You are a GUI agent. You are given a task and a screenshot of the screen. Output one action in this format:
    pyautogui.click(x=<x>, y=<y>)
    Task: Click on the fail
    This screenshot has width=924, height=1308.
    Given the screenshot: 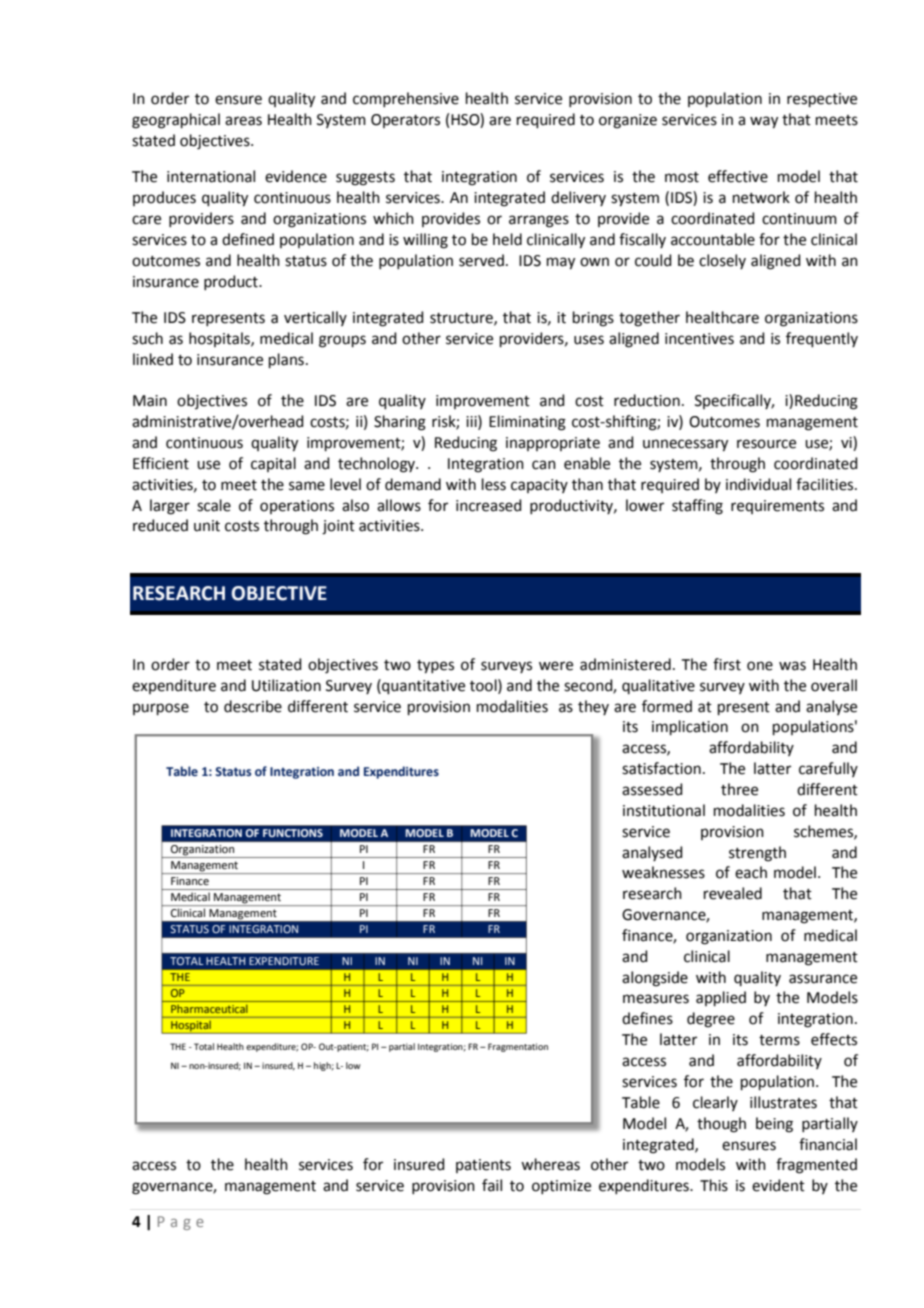 What is the action you would take?
    pyautogui.click(x=492, y=1185)
